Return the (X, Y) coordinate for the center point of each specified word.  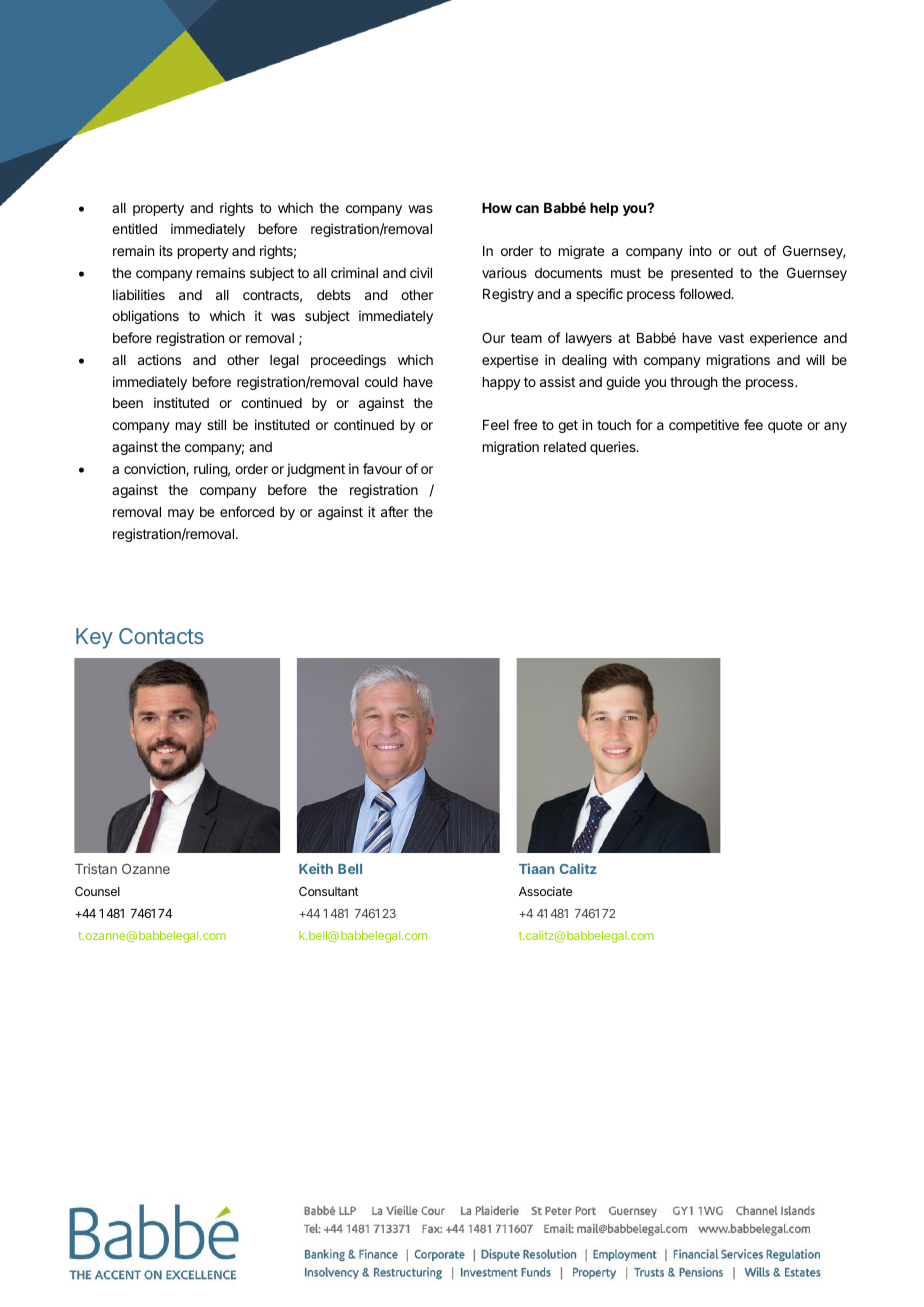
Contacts (161, 636)
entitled (134, 228)
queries (614, 448)
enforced (247, 511)
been (128, 403)
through (693, 383)
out (747, 251)
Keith (316, 868)
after (395, 511)
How (497, 208)
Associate (545, 891)
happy (502, 383)
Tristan (96, 868)
